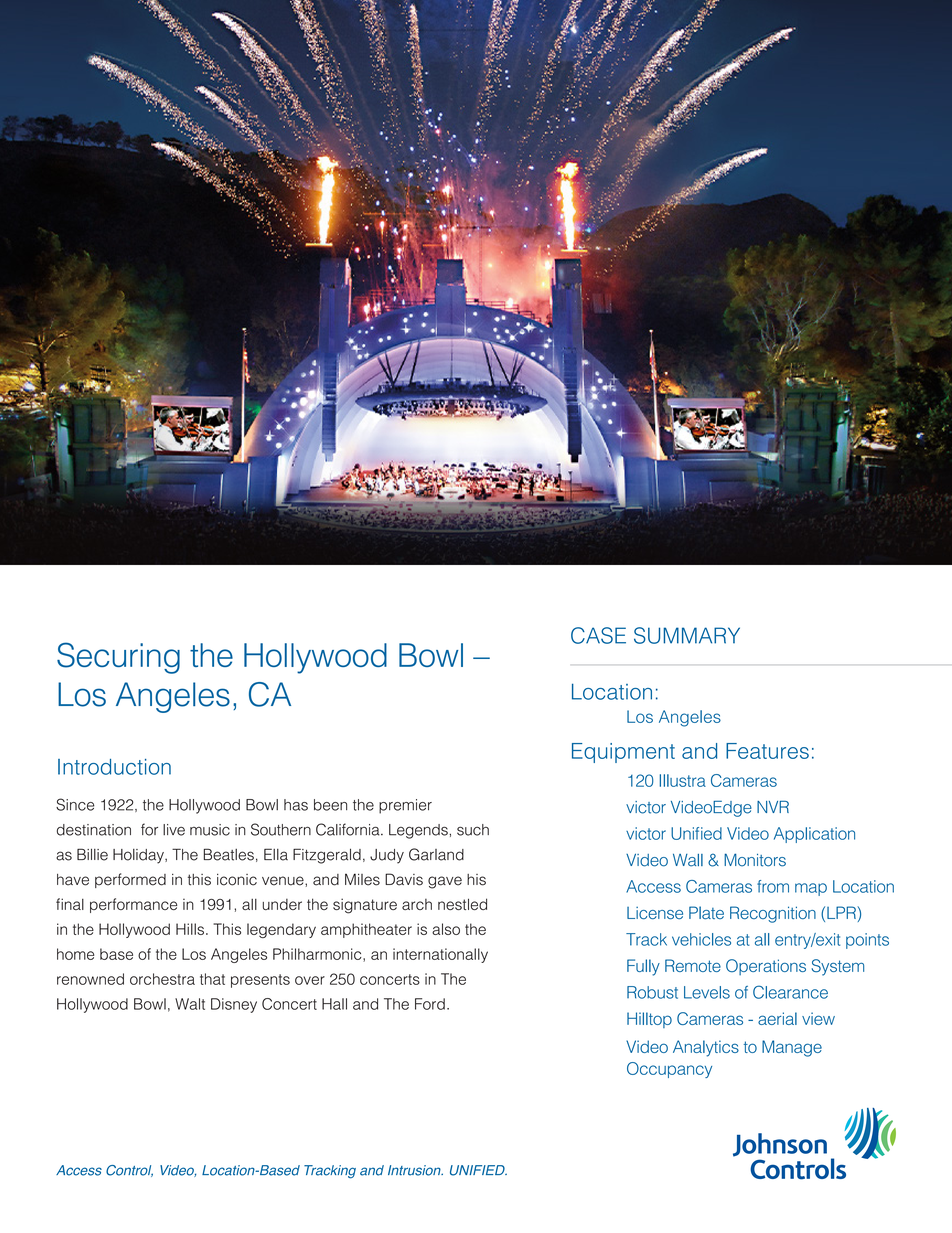  I want to click on performance, so click(133, 905).
